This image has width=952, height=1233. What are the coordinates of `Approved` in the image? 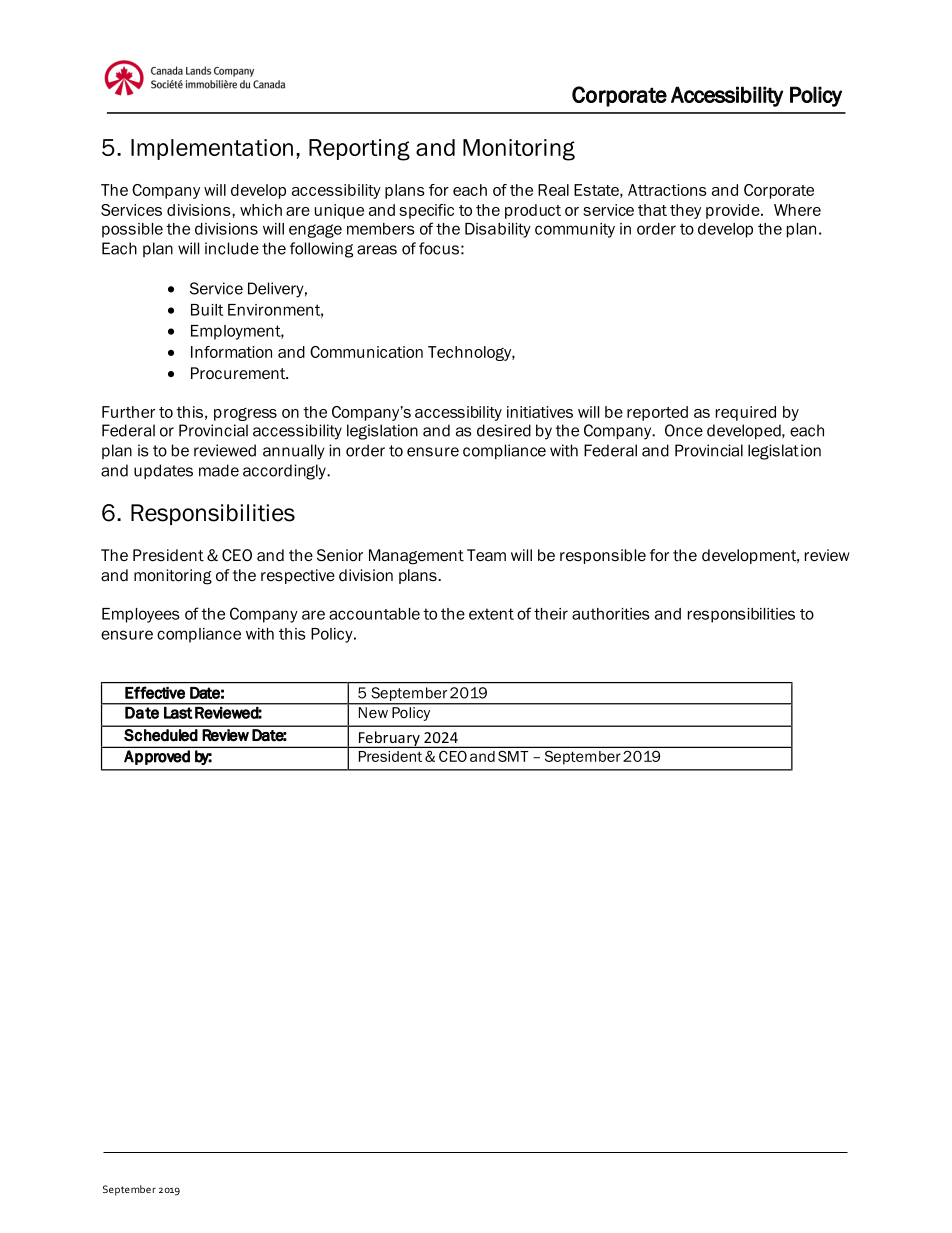 It's located at (157, 757).
